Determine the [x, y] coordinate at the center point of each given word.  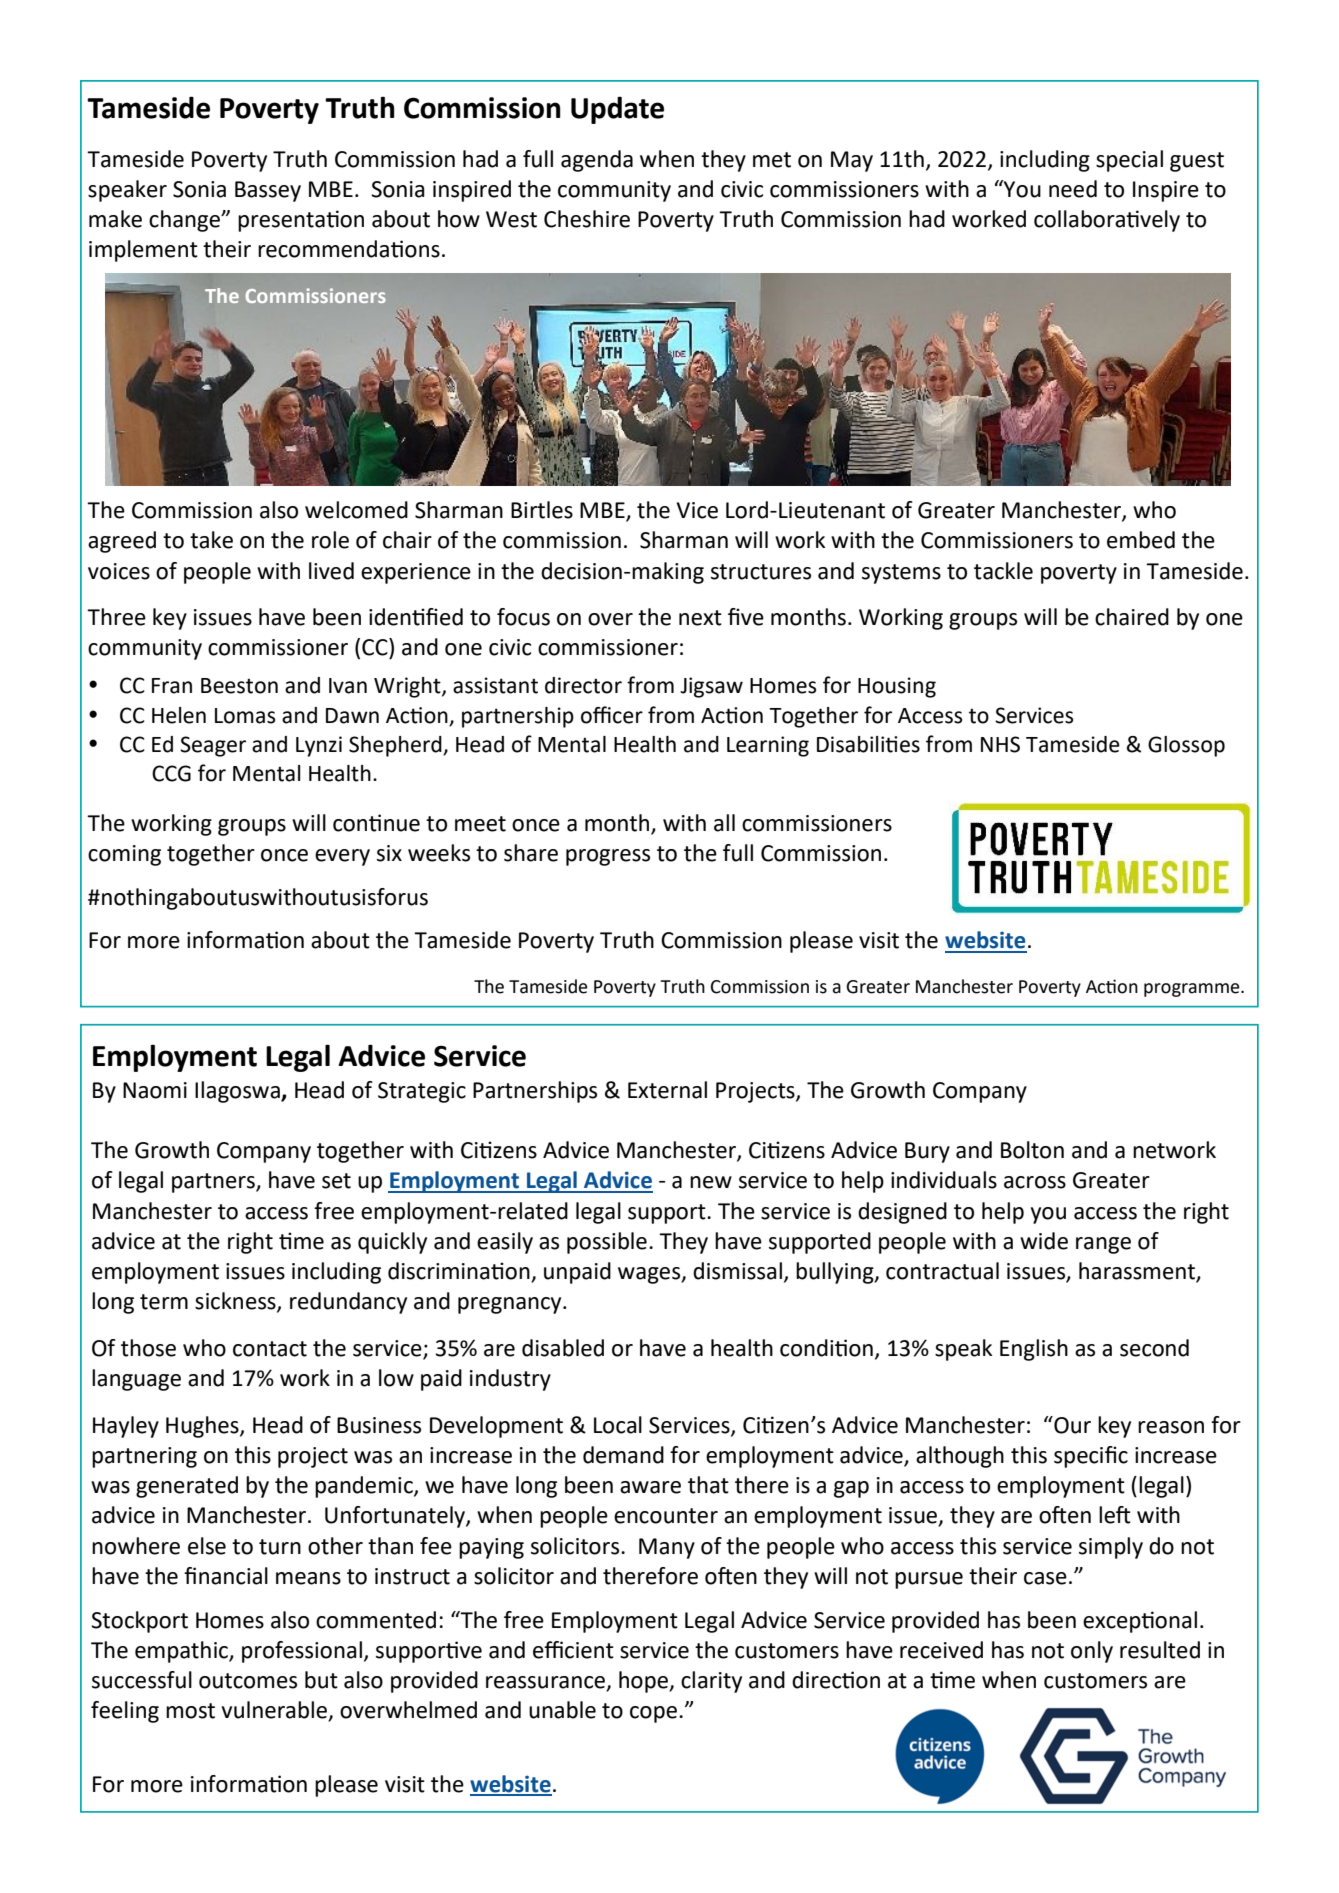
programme [1193, 990]
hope [644, 1682]
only [1092, 1652]
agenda [597, 161]
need [1073, 189]
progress [608, 857]
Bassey [268, 191]
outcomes [248, 1681]
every [342, 857]
